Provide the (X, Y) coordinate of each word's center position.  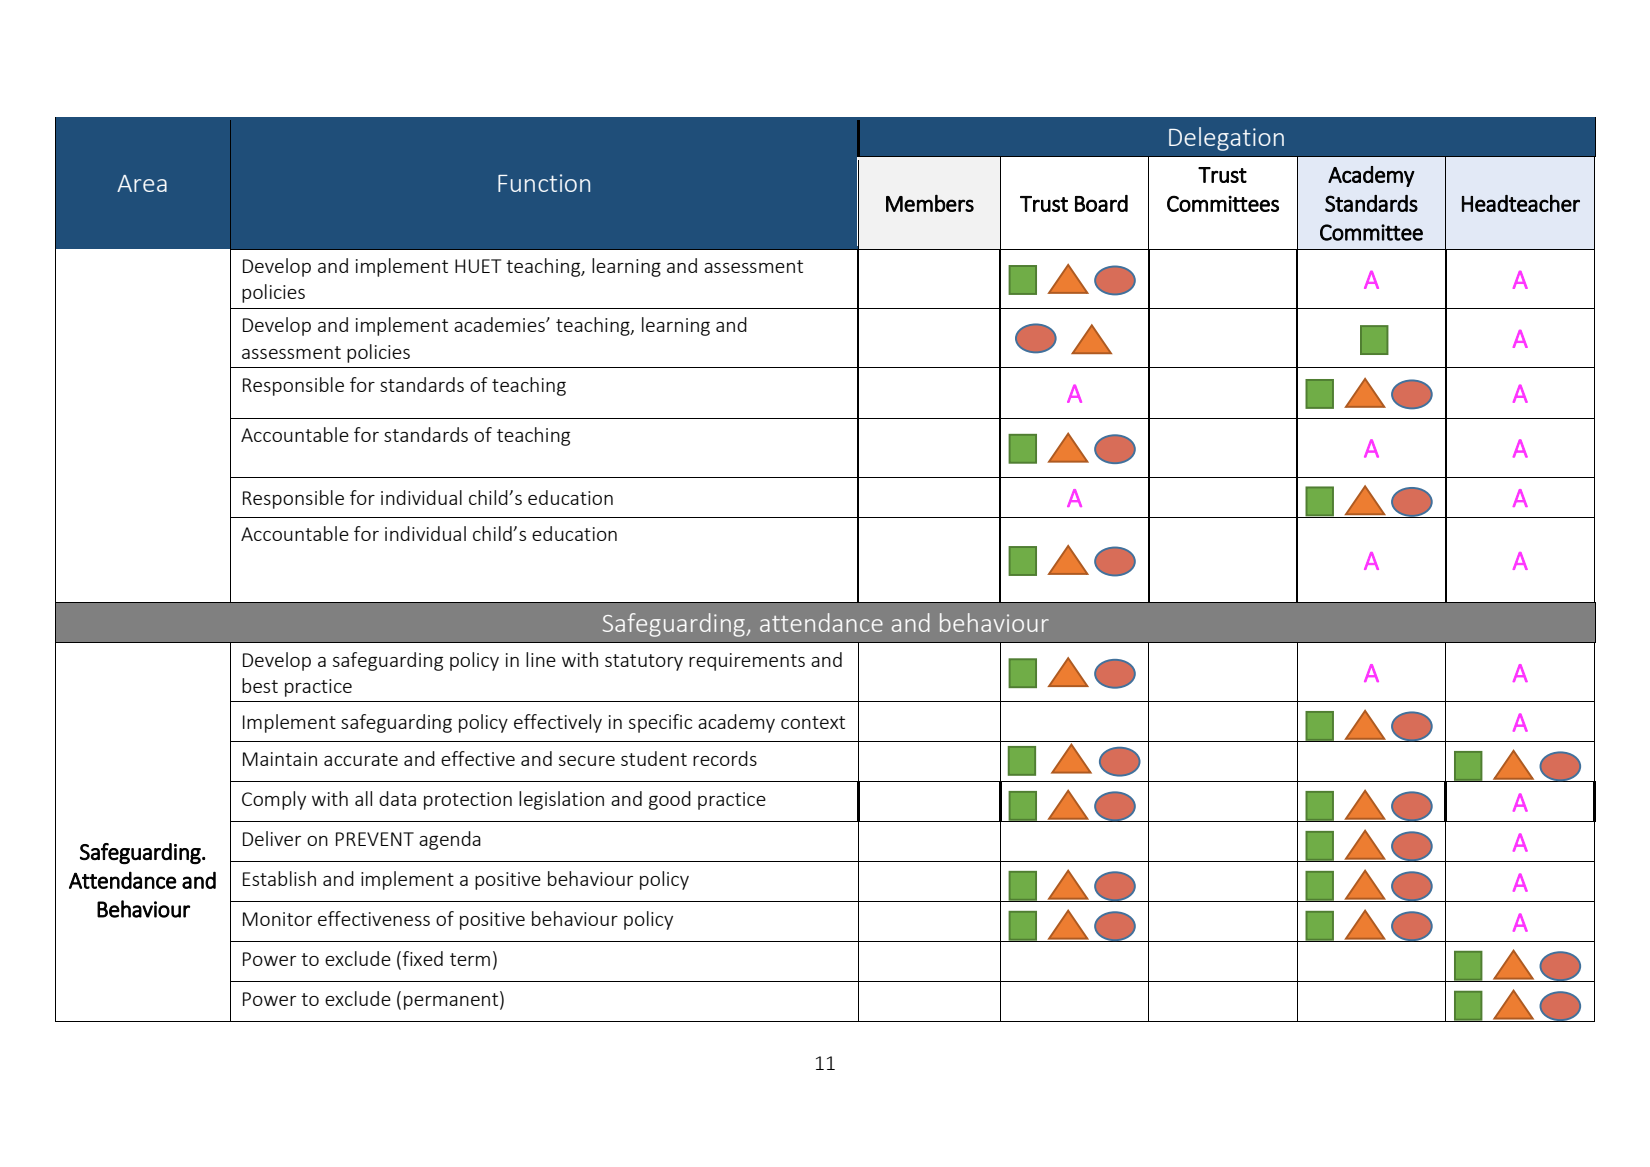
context (813, 722)
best (260, 685)
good (670, 800)
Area (142, 183)
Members (930, 203)
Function (544, 183)
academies (500, 324)
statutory (644, 662)
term (470, 959)
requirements (747, 662)
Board (1101, 203)
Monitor (277, 919)
